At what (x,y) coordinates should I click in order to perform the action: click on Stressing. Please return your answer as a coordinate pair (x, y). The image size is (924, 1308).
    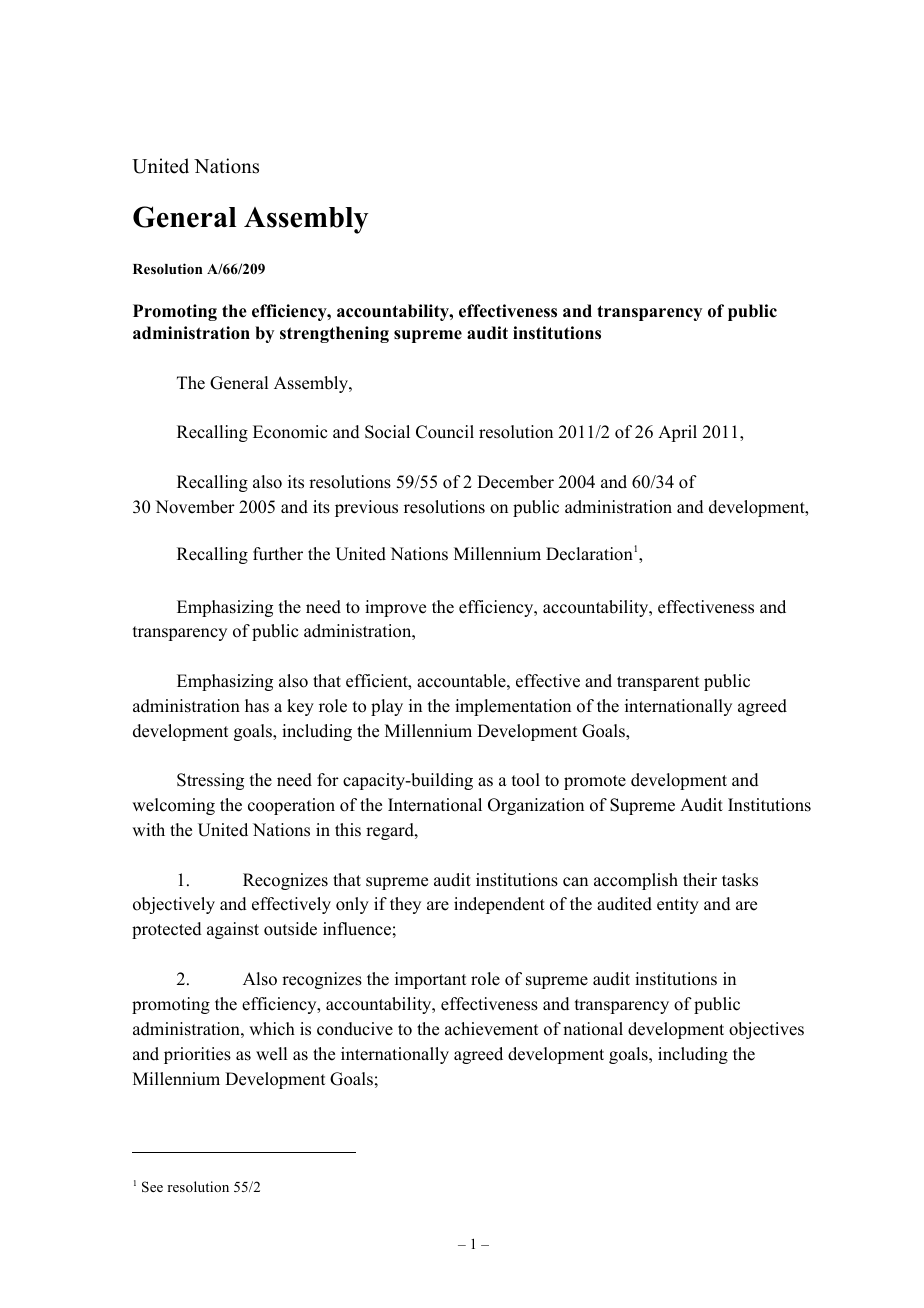
    Looking at the image, I should click on (210, 781).
